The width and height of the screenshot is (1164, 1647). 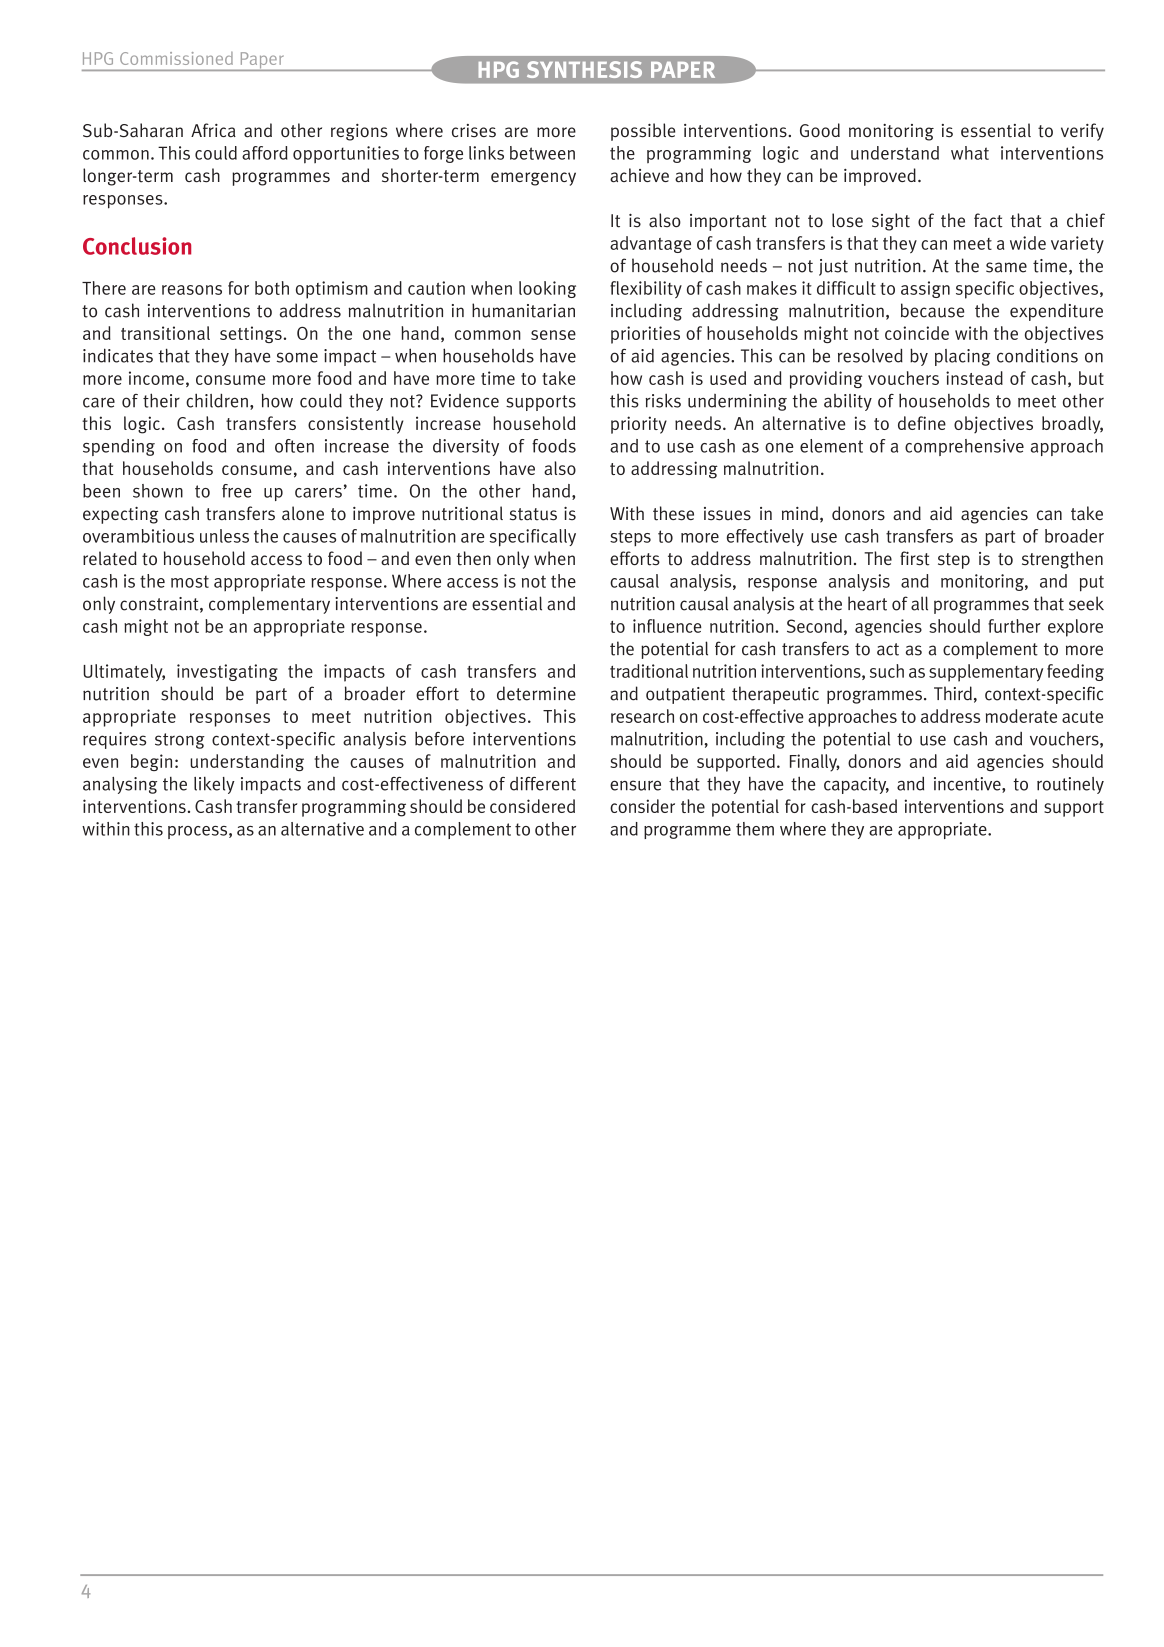 I want to click on status, so click(x=533, y=514).
